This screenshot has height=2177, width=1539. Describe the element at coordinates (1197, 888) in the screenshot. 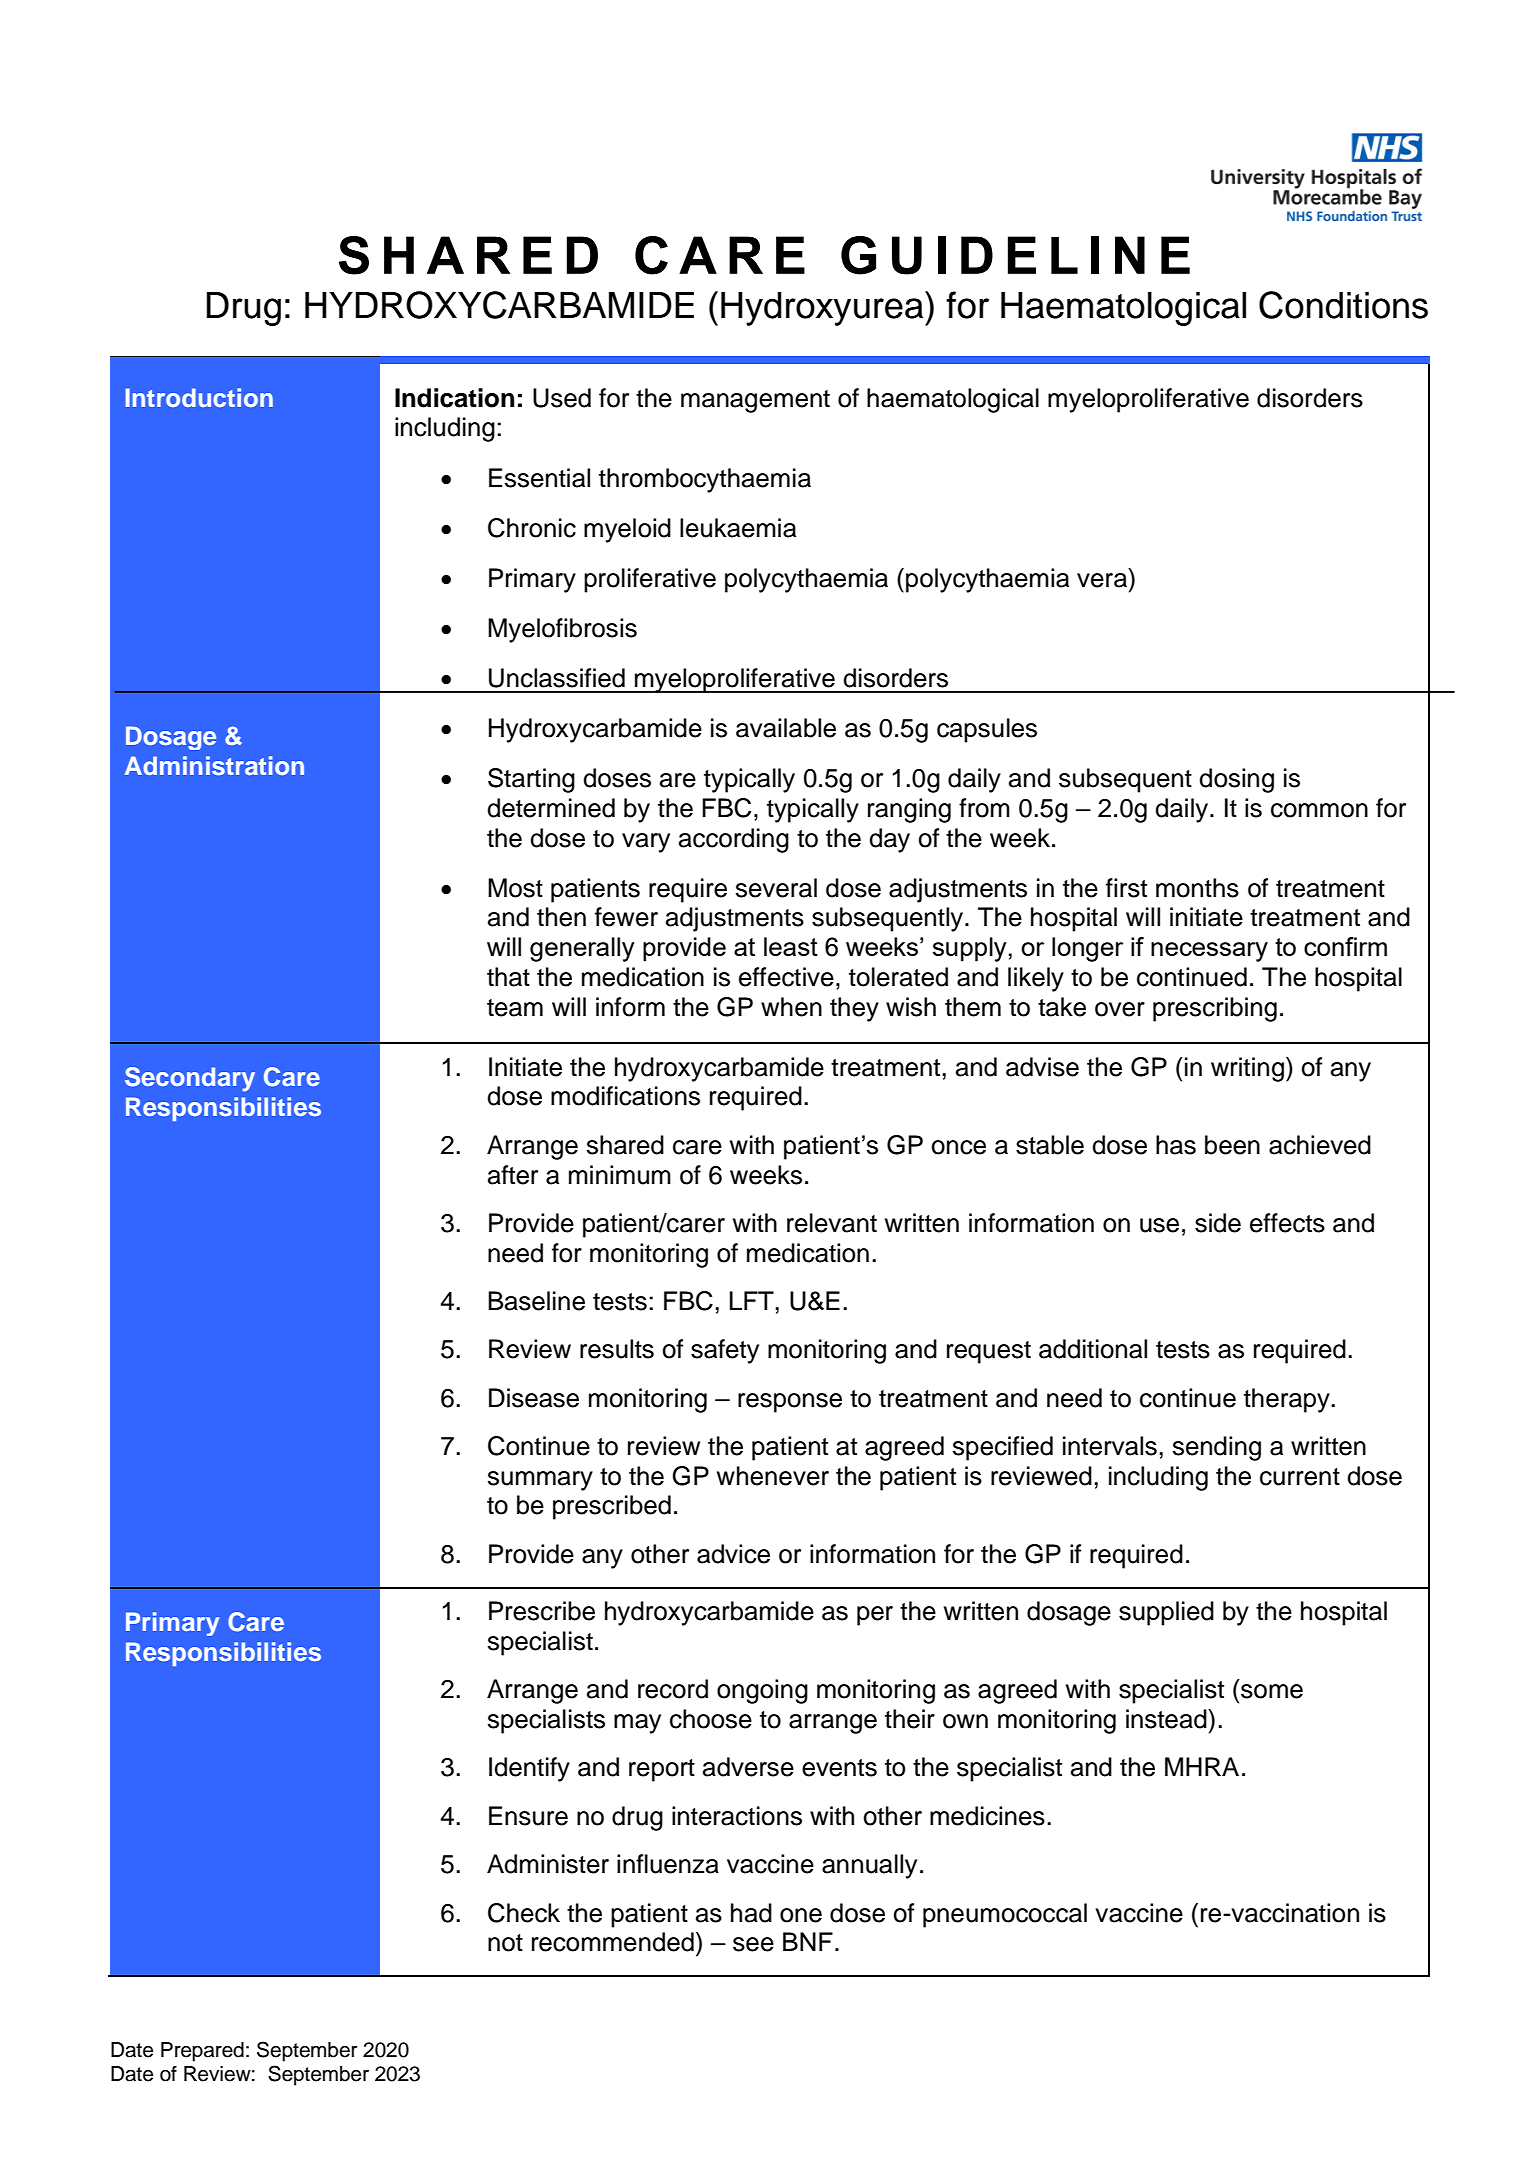

I see `months` at that location.
